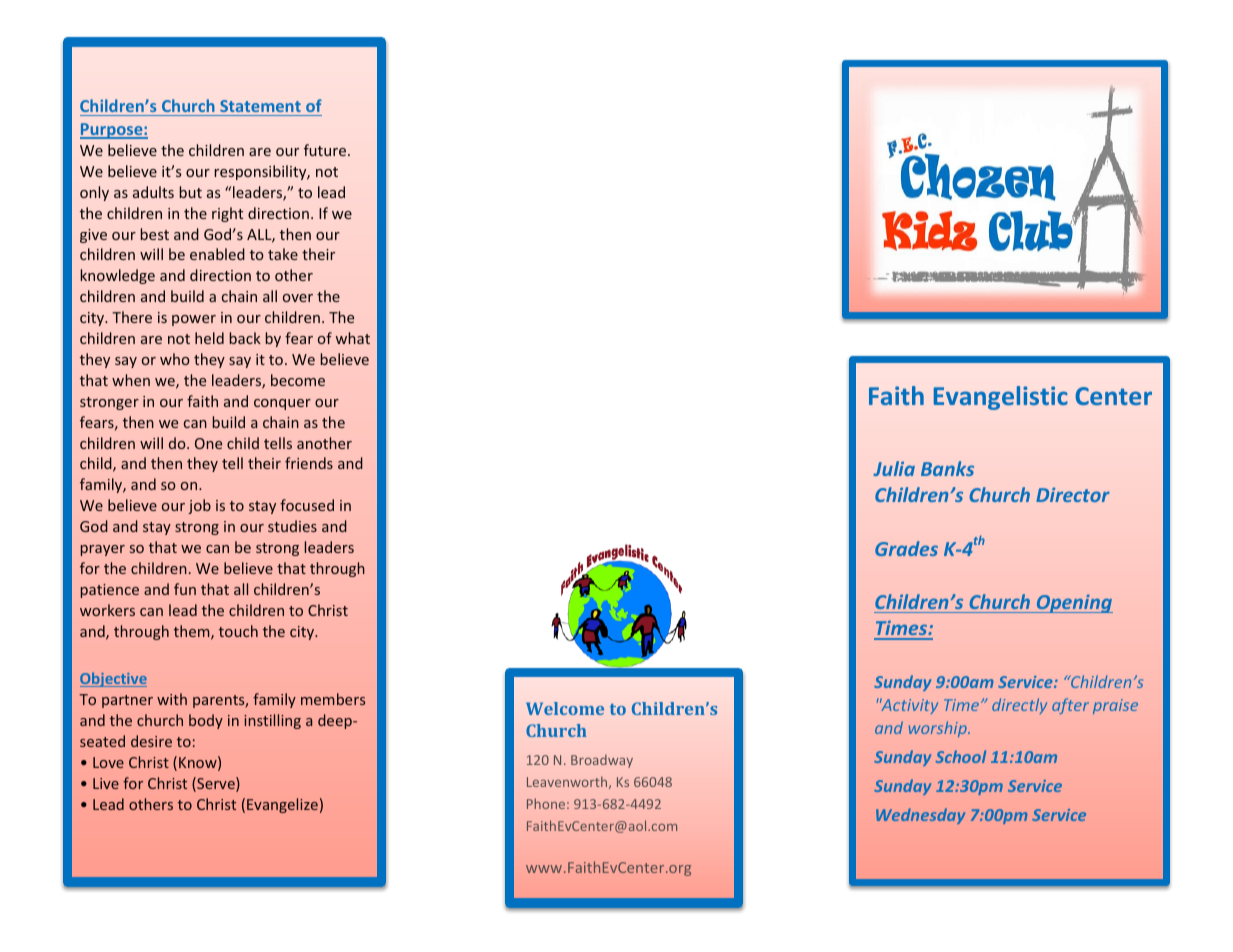 The height and width of the screenshot is (952, 1233). What do you see at coordinates (894, 468) in the screenshot?
I see `Julia` at bounding box center [894, 468].
